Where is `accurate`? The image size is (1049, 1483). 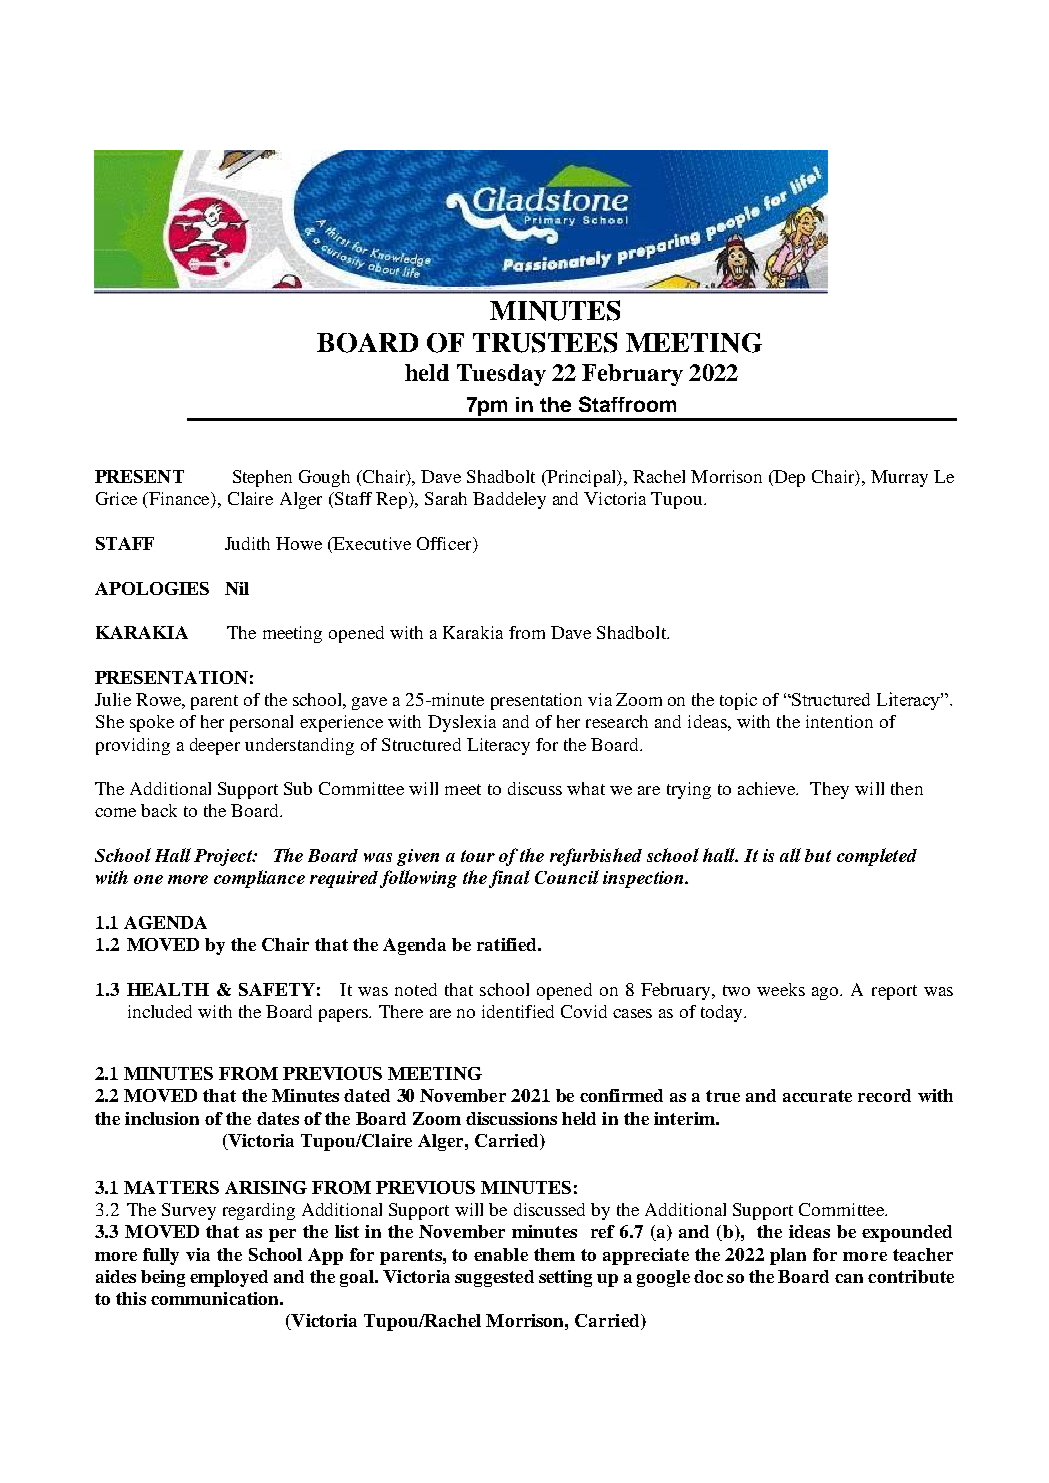
accurate is located at coordinates (817, 1096).
